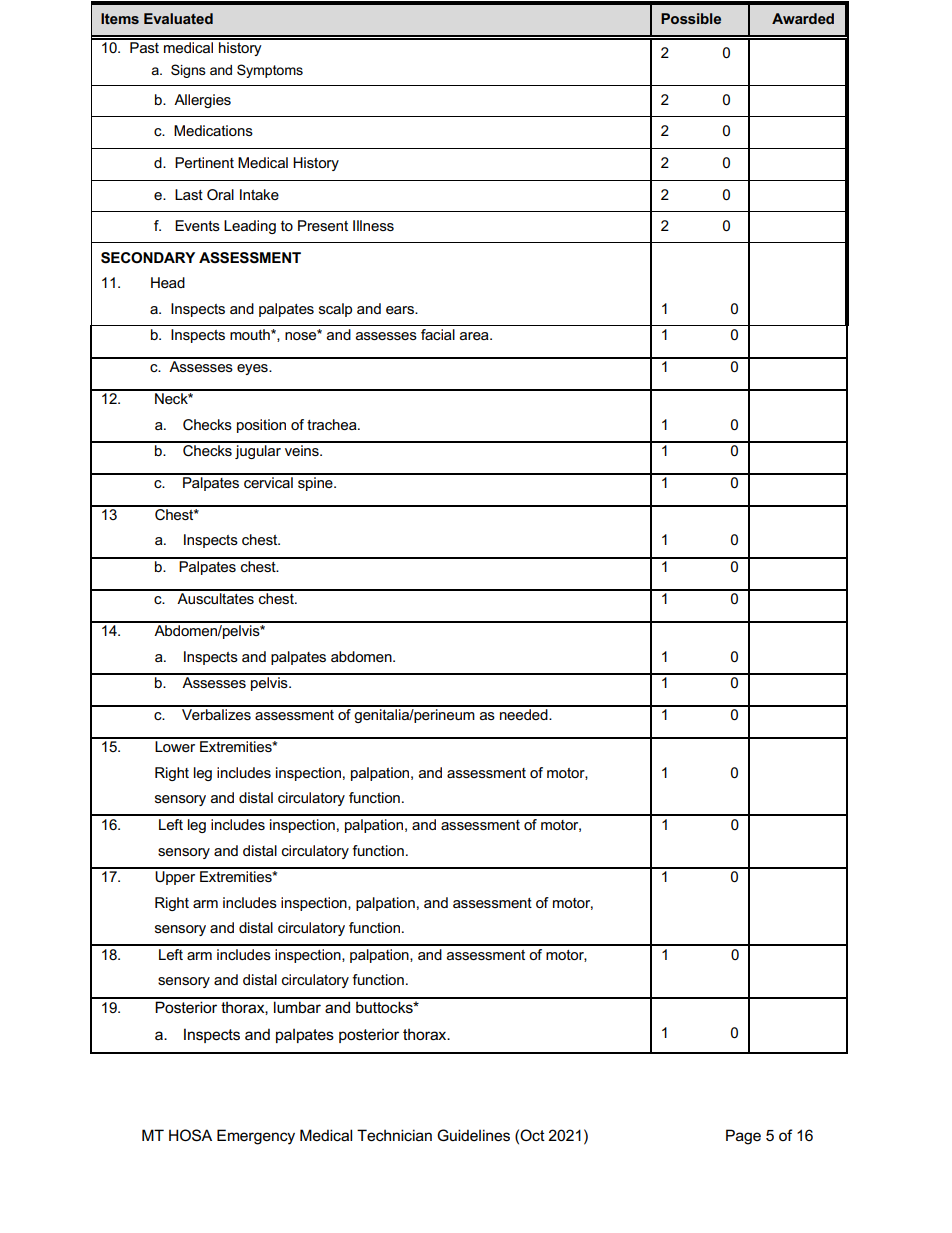  I want to click on Emergency, so click(256, 1137).
